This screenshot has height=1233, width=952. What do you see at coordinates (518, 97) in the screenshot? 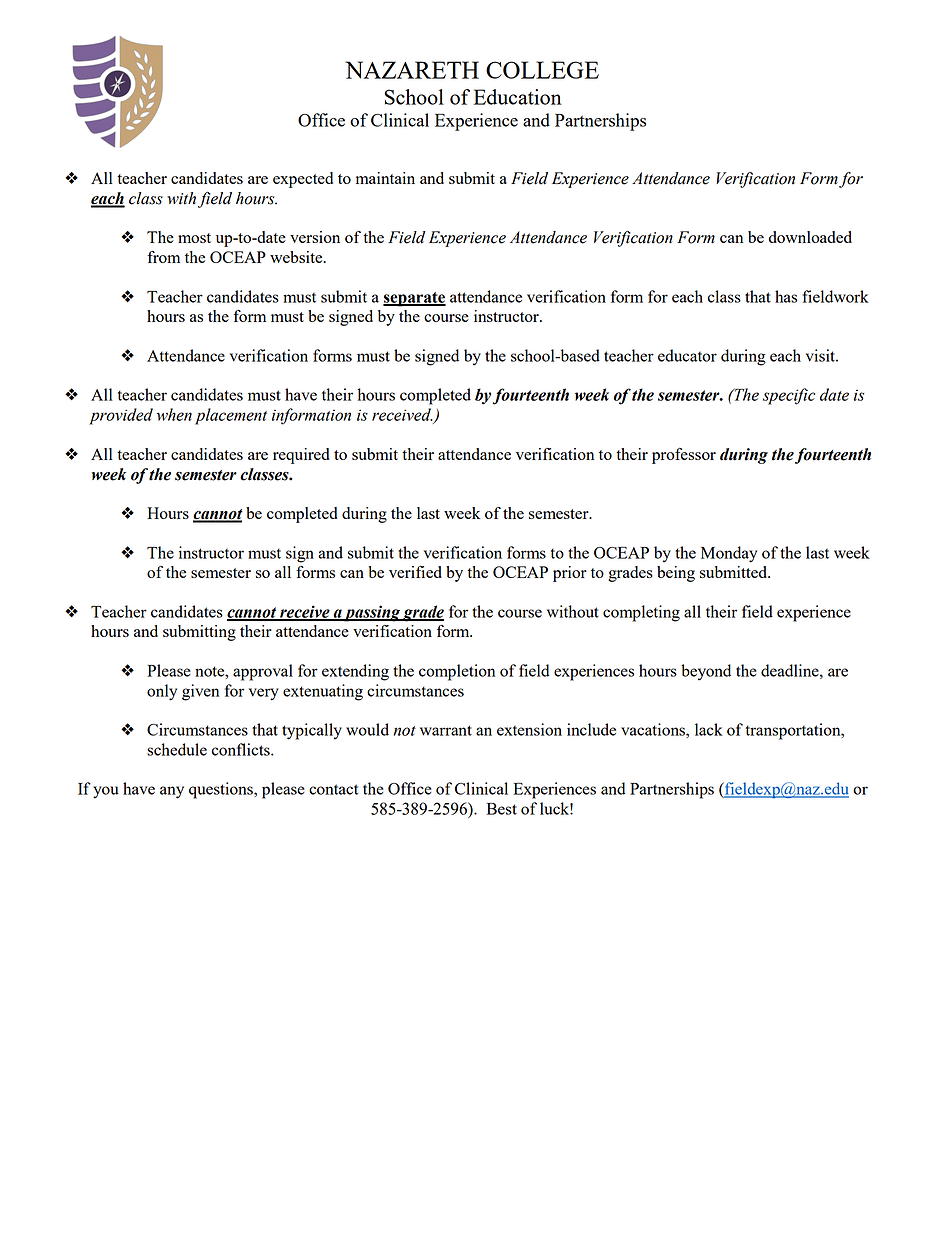
I see `Education` at bounding box center [518, 97].
